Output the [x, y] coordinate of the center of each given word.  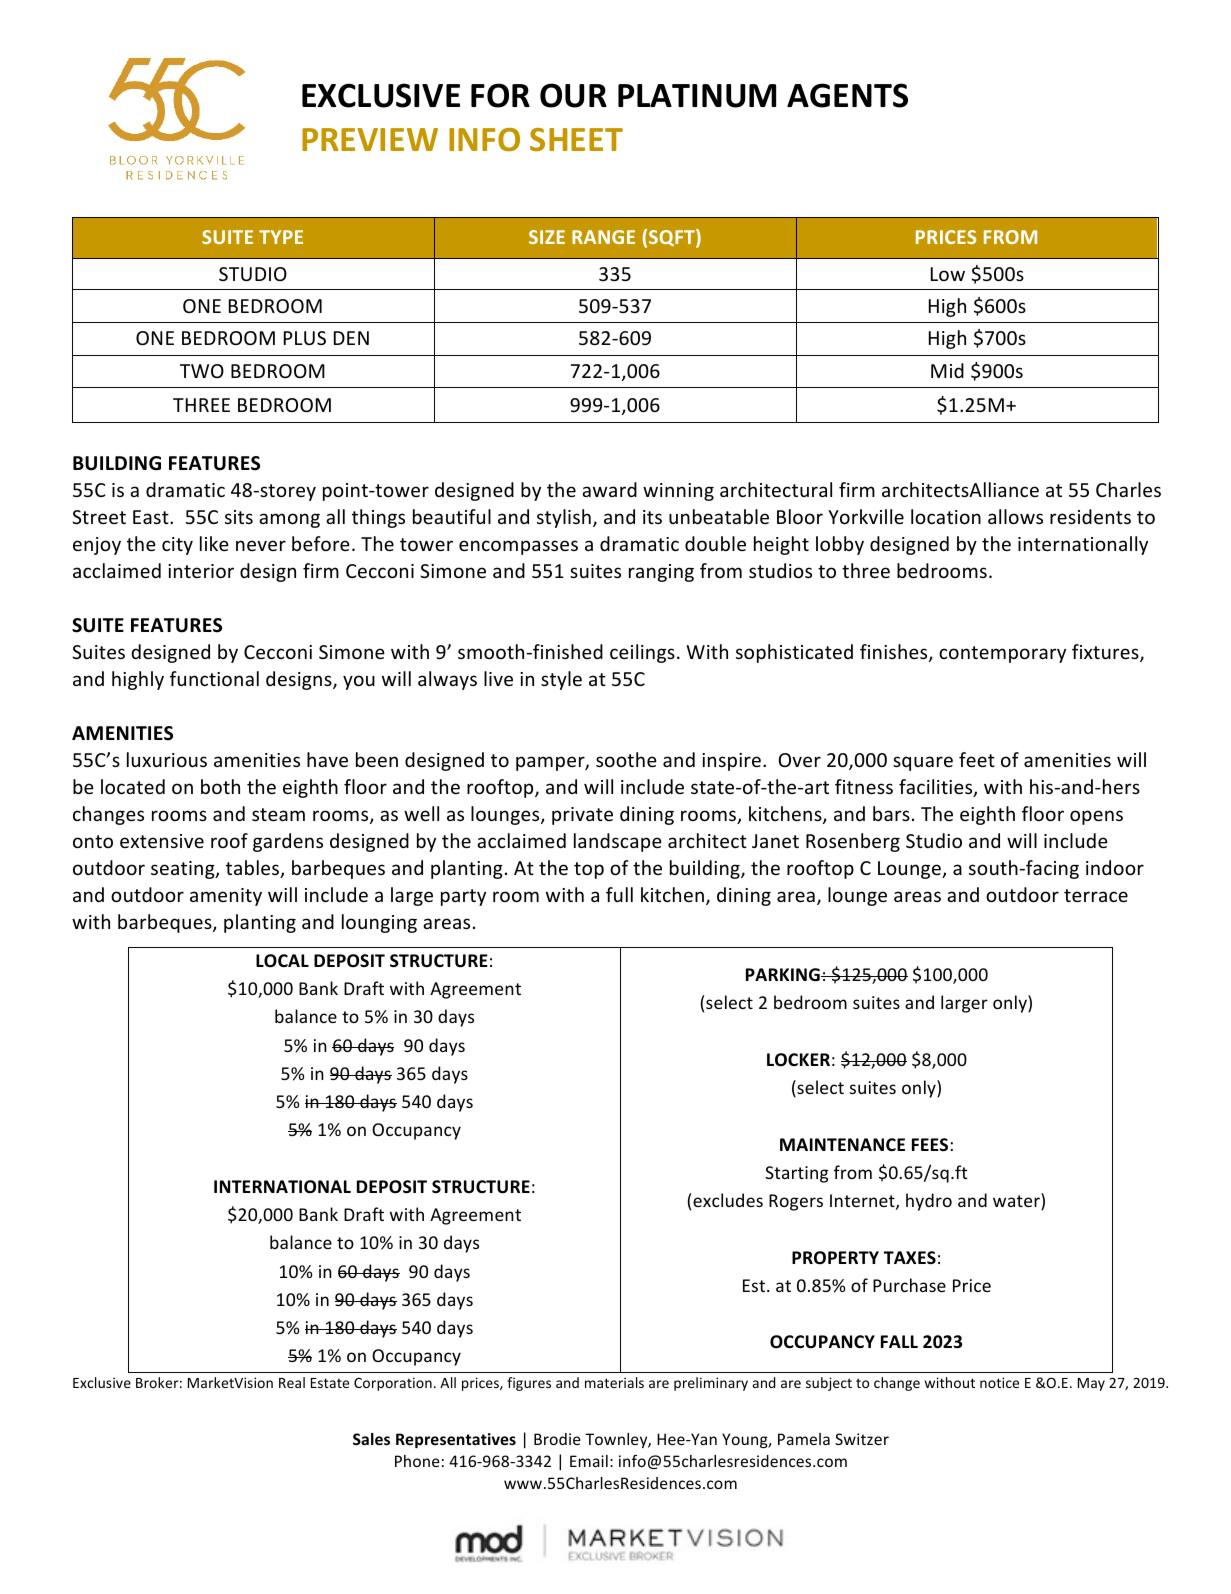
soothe [626, 759]
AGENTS [847, 95]
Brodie [557, 1439]
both [220, 786]
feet [977, 759]
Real [292, 1382]
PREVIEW [370, 139]
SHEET [576, 140]
